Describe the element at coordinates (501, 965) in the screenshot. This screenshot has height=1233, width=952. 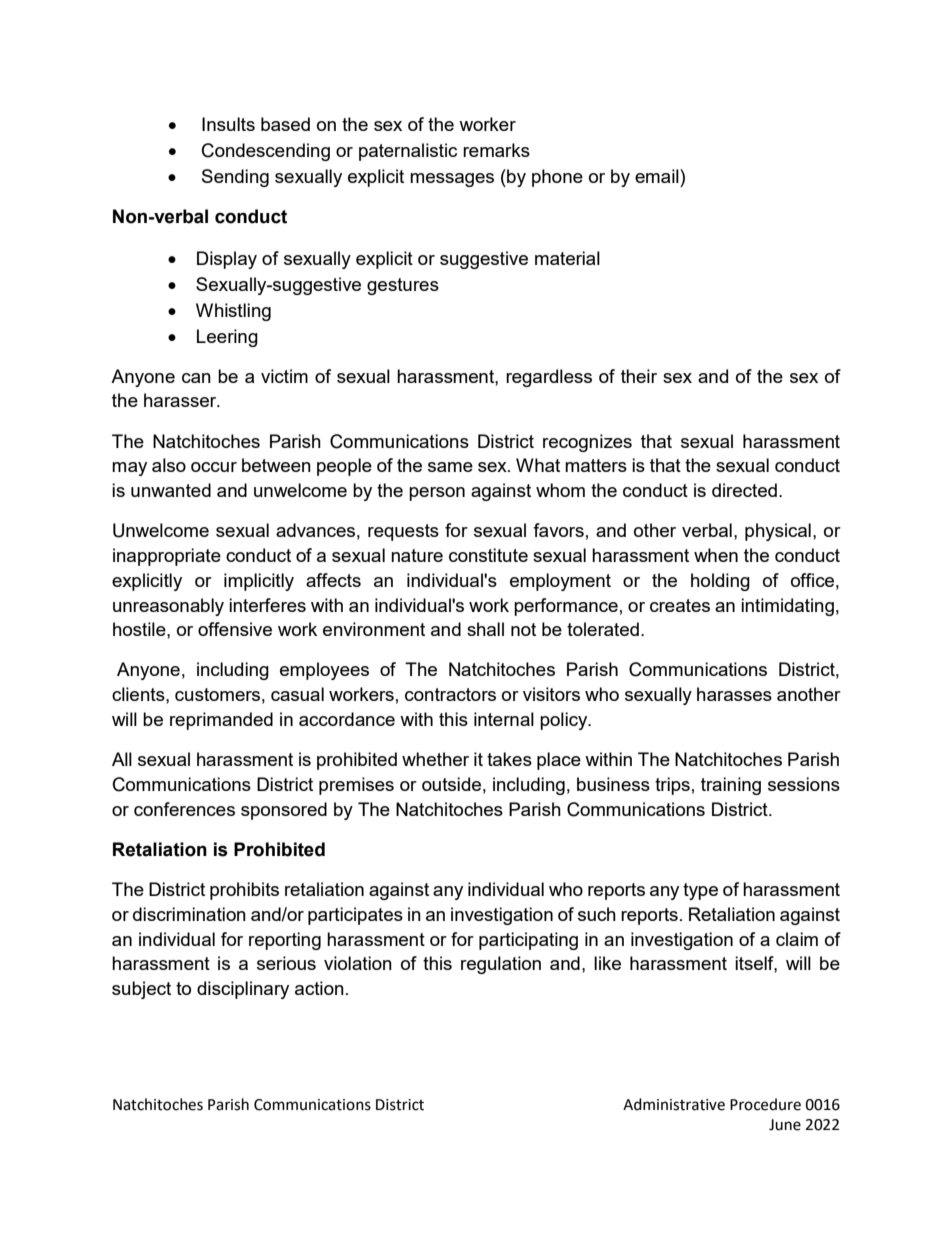
I see `regulation` at that location.
